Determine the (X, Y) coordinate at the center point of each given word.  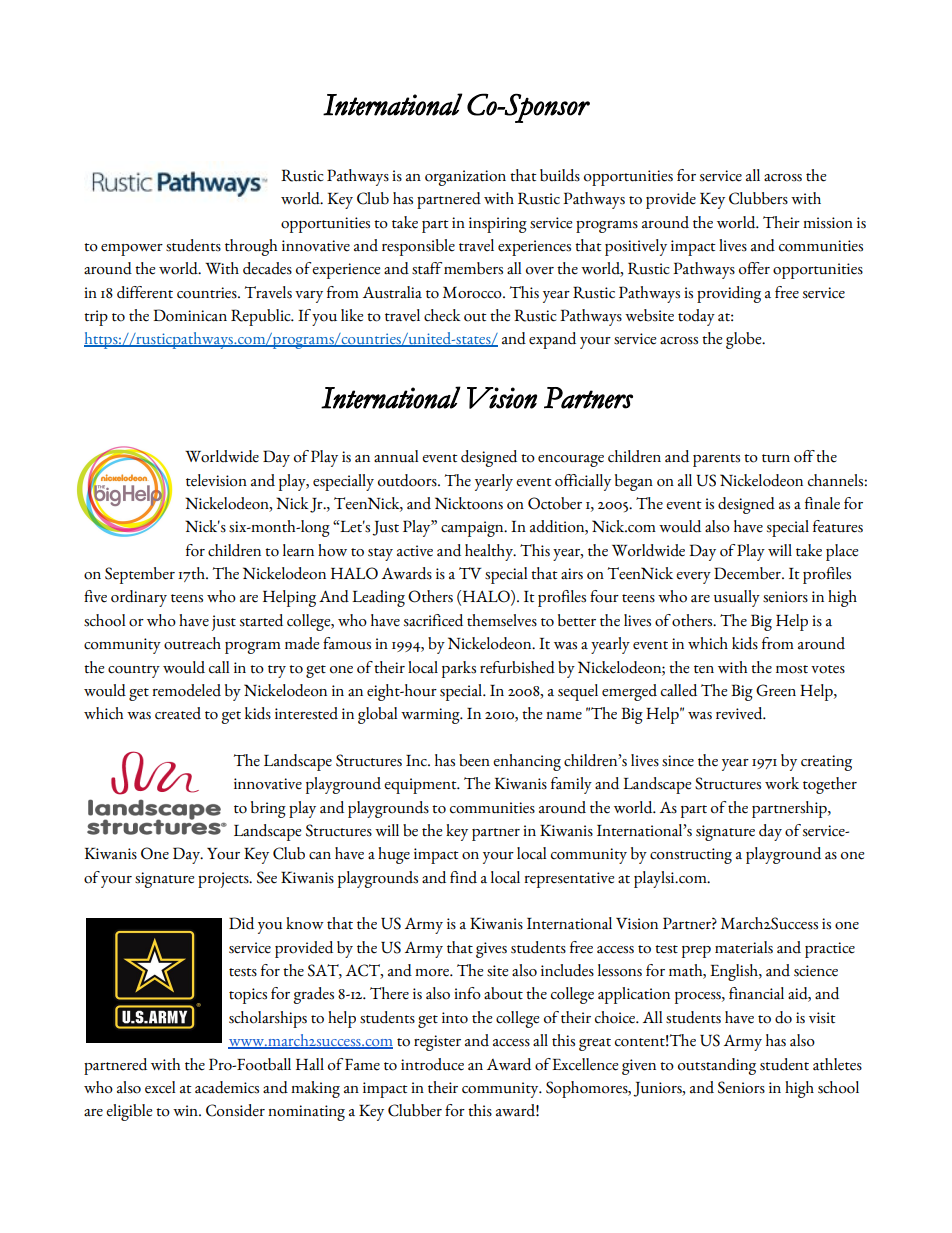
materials (744, 947)
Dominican (190, 315)
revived (740, 713)
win (186, 1110)
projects (224, 880)
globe (745, 340)
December (748, 573)
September (140, 575)
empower (132, 250)
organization (465, 178)
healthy (490, 552)
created (178, 713)
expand (552, 340)
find (463, 877)
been (474, 760)
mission (828, 223)
